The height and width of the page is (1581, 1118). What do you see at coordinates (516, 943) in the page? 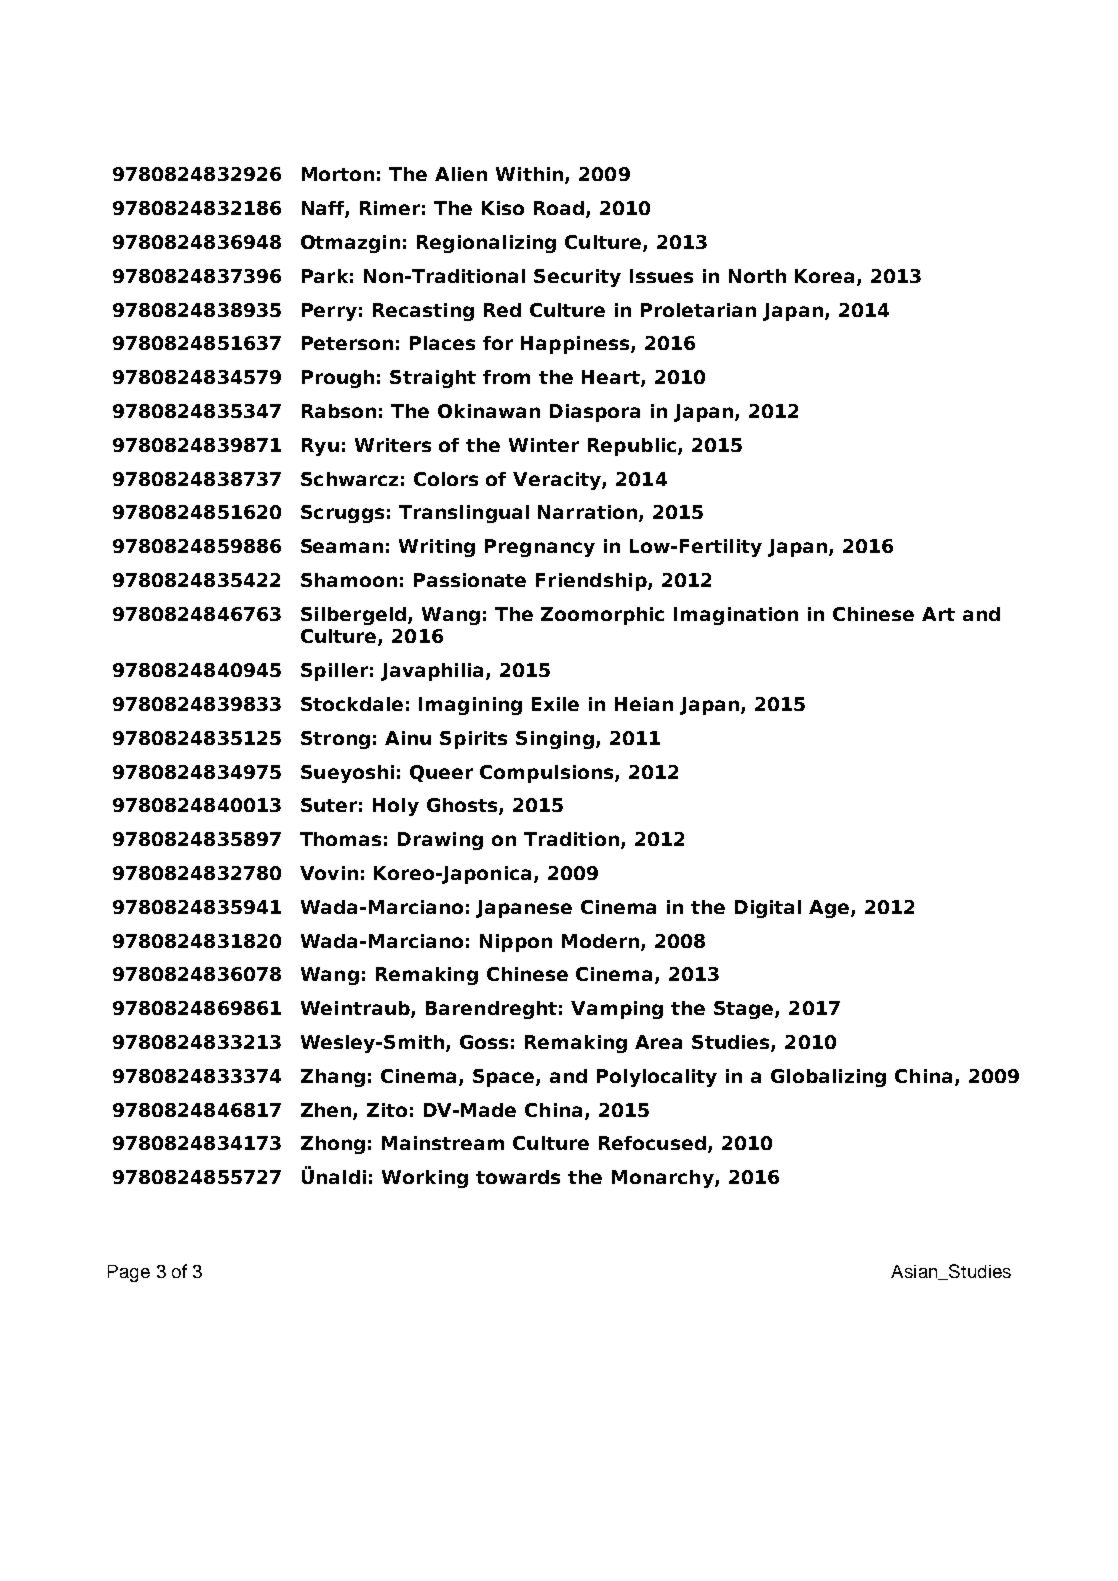
I see `Nippon` at bounding box center [516, 943].
